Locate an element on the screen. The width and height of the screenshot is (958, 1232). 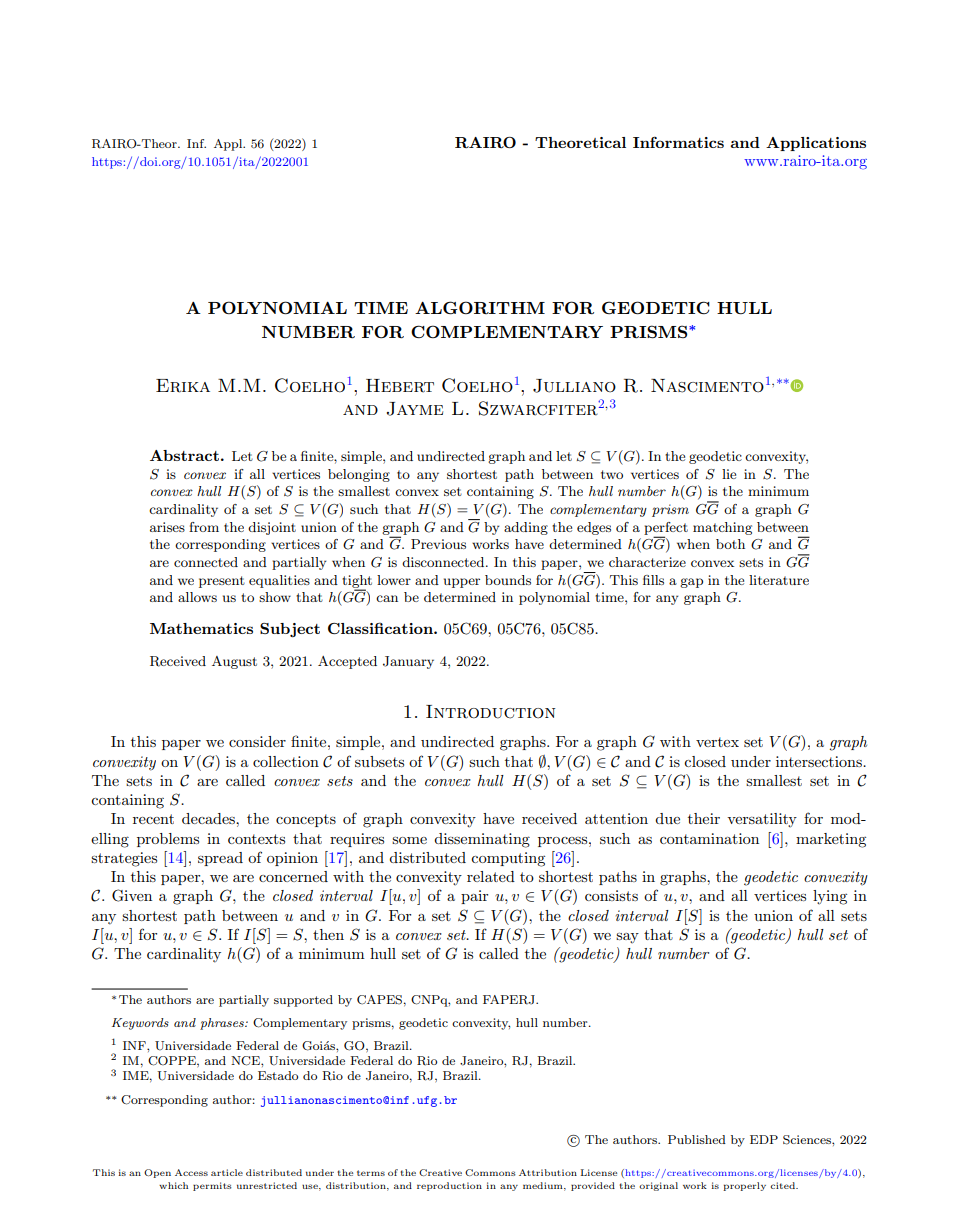
August is located at coordinates (234, 662).
